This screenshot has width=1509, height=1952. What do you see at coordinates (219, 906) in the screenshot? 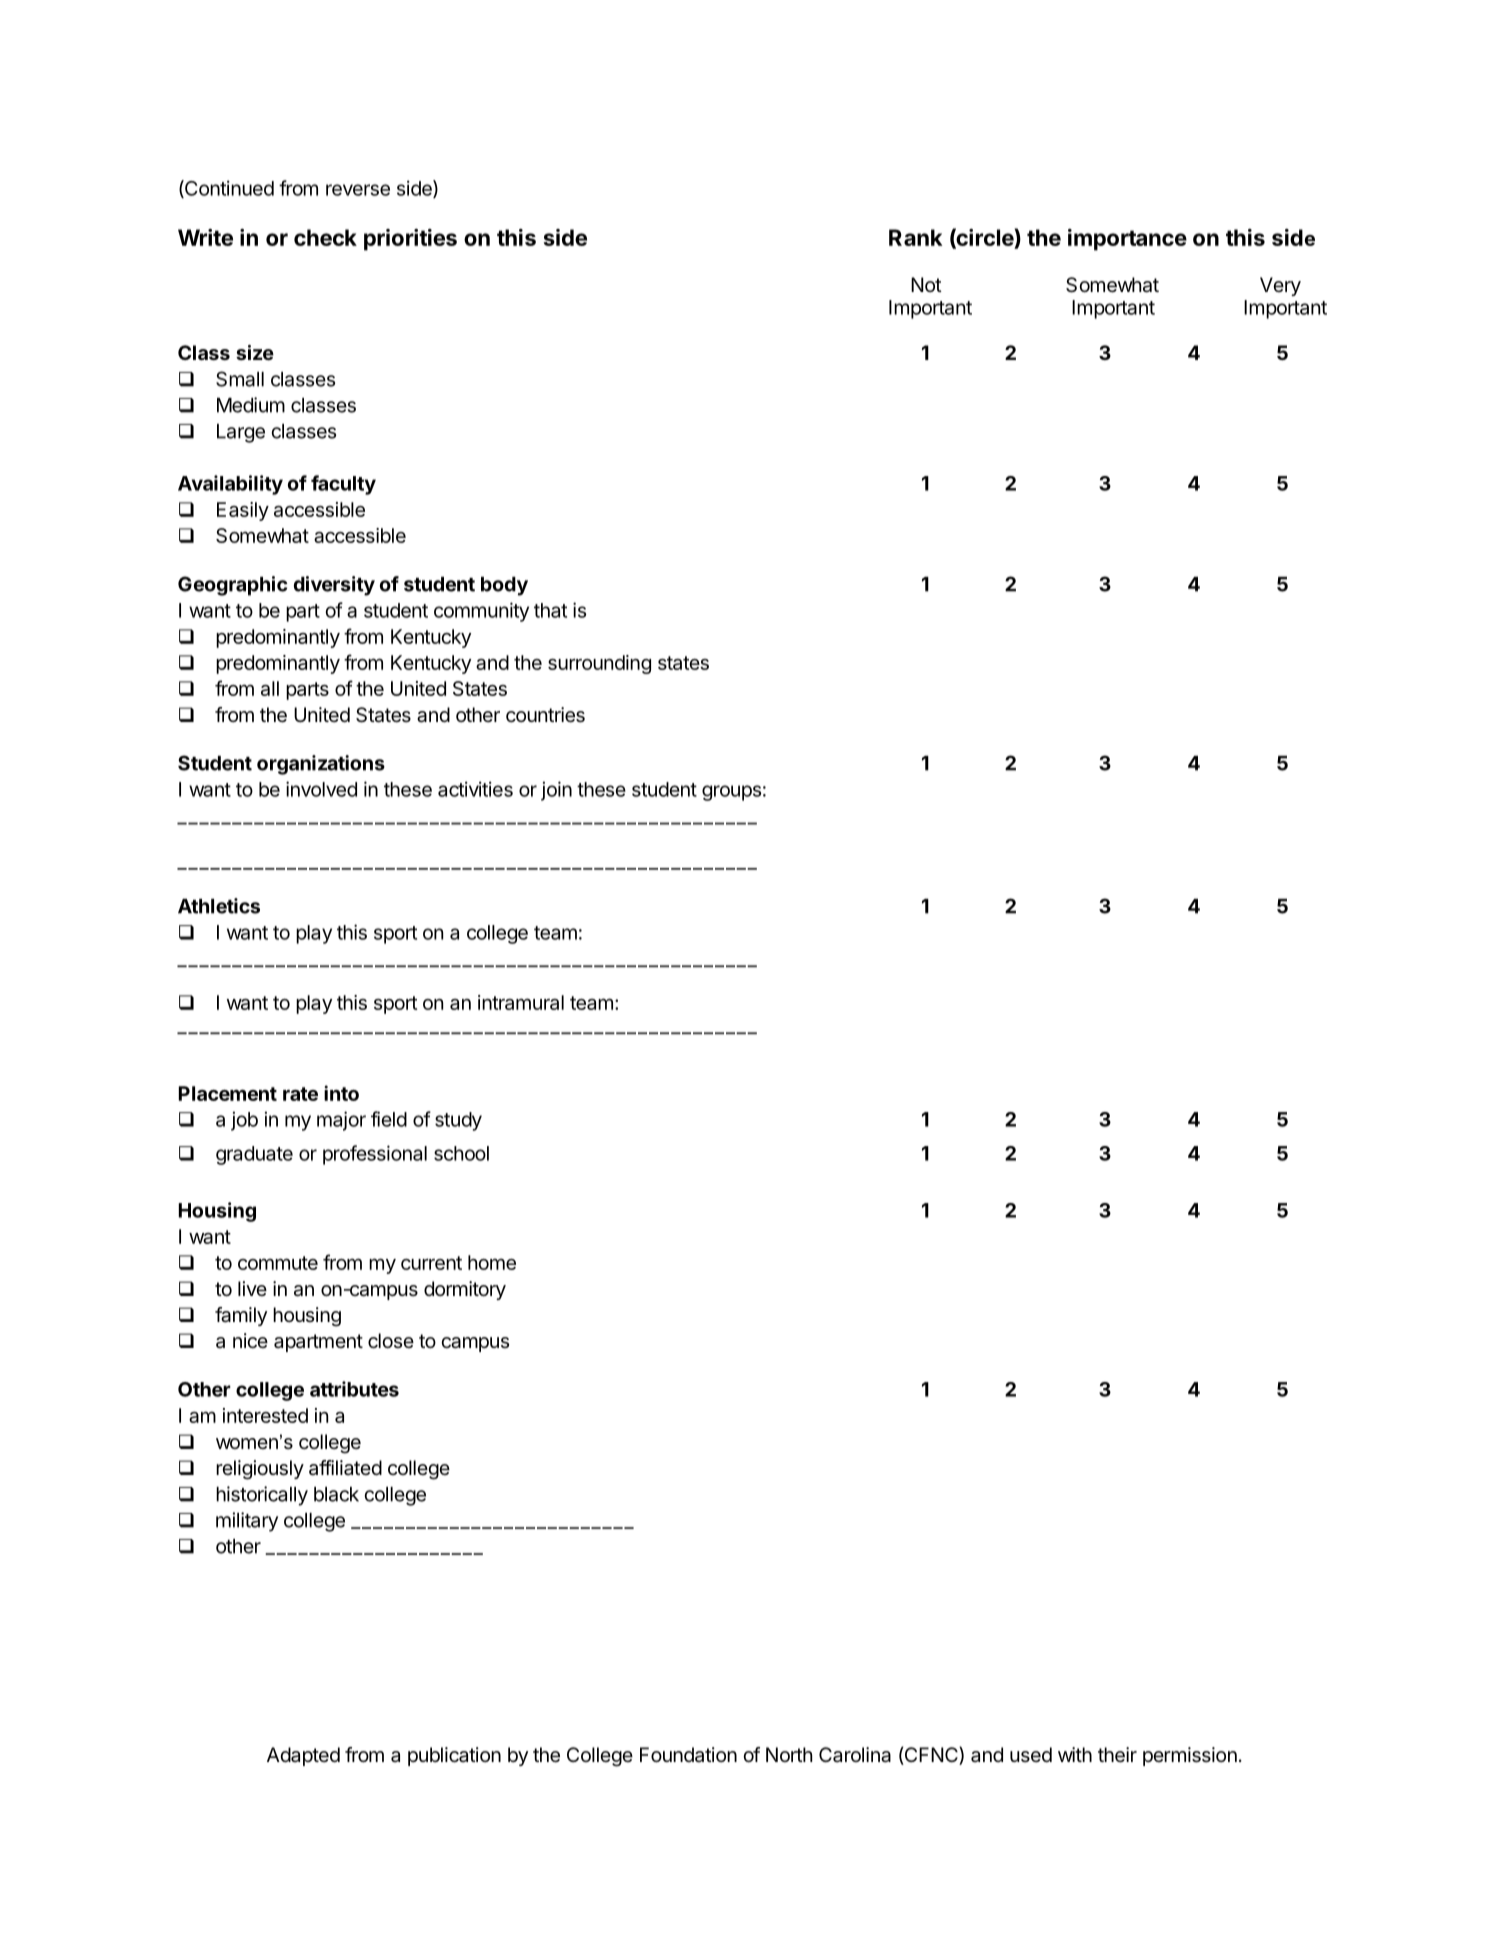
I see `Athletics` at bounding box center [219, 906].
